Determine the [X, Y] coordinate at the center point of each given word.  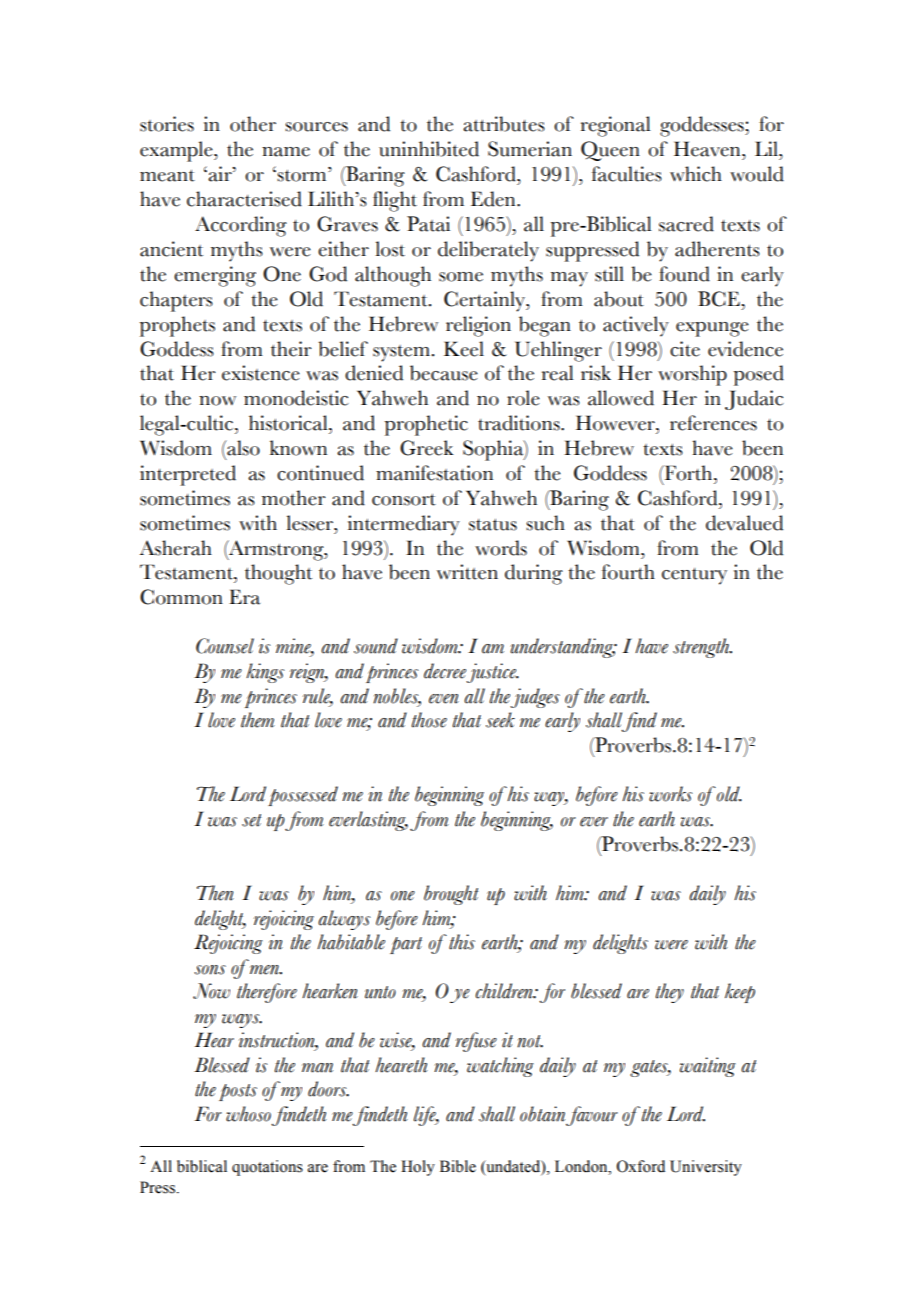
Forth [688, 473]
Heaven [708, 149]
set [252, 820]
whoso [248, 1114]
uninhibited [429, 149]
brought [451, 895]
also [242, 448]
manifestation [434, 473]
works [670, 794]
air [221, 174]
